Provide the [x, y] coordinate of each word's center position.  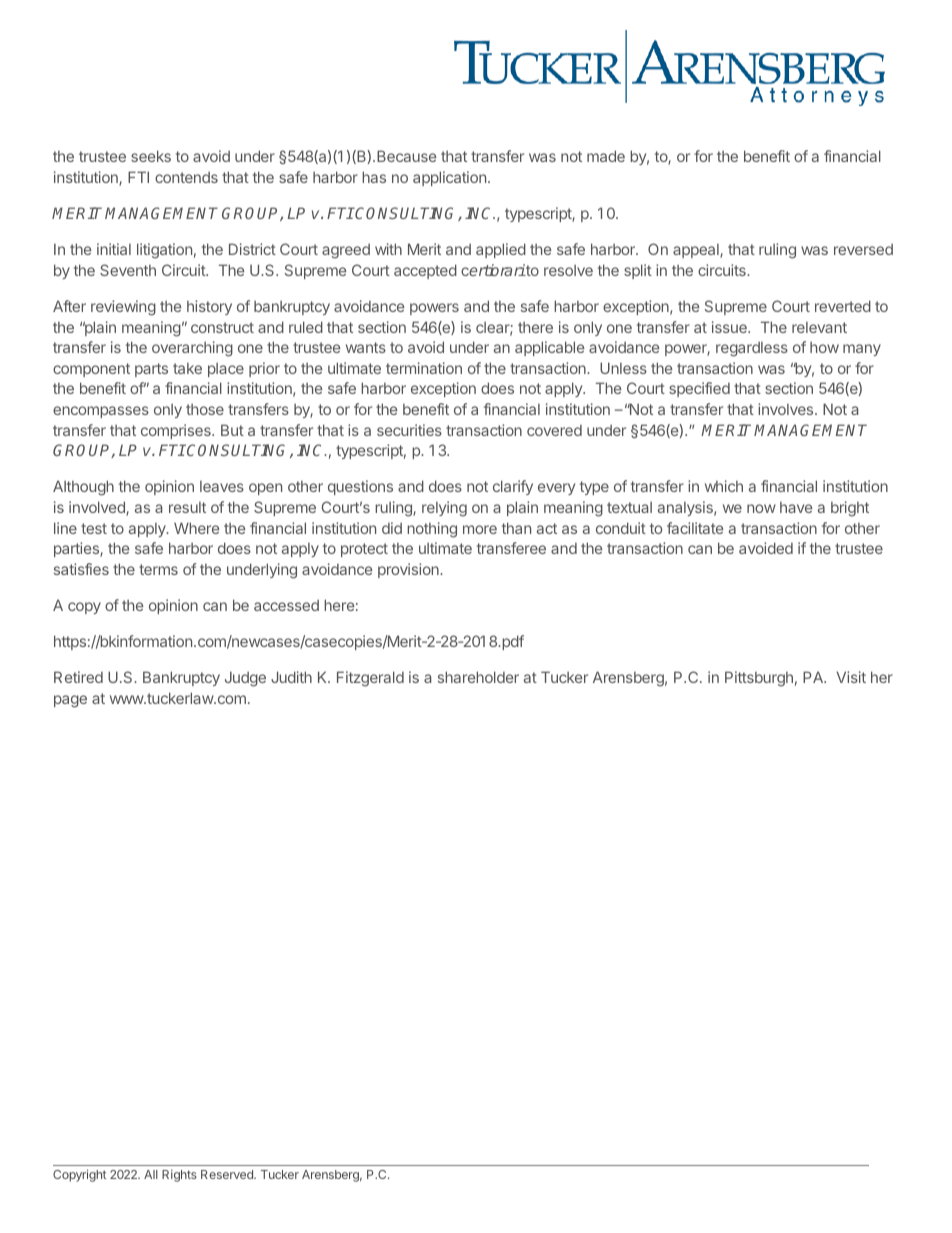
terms [158, 569]
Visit [851, 677]
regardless [752, 349]
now [761, 508]
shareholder [478, 677]
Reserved [228, 1174]
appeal [697, 251]
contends [186, 177]
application [449, 178]
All [151, 1174]
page [70, 701]
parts [151, 370]
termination [424, 368]
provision [409, 570]
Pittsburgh [759, 679]
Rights [179, 1176]
